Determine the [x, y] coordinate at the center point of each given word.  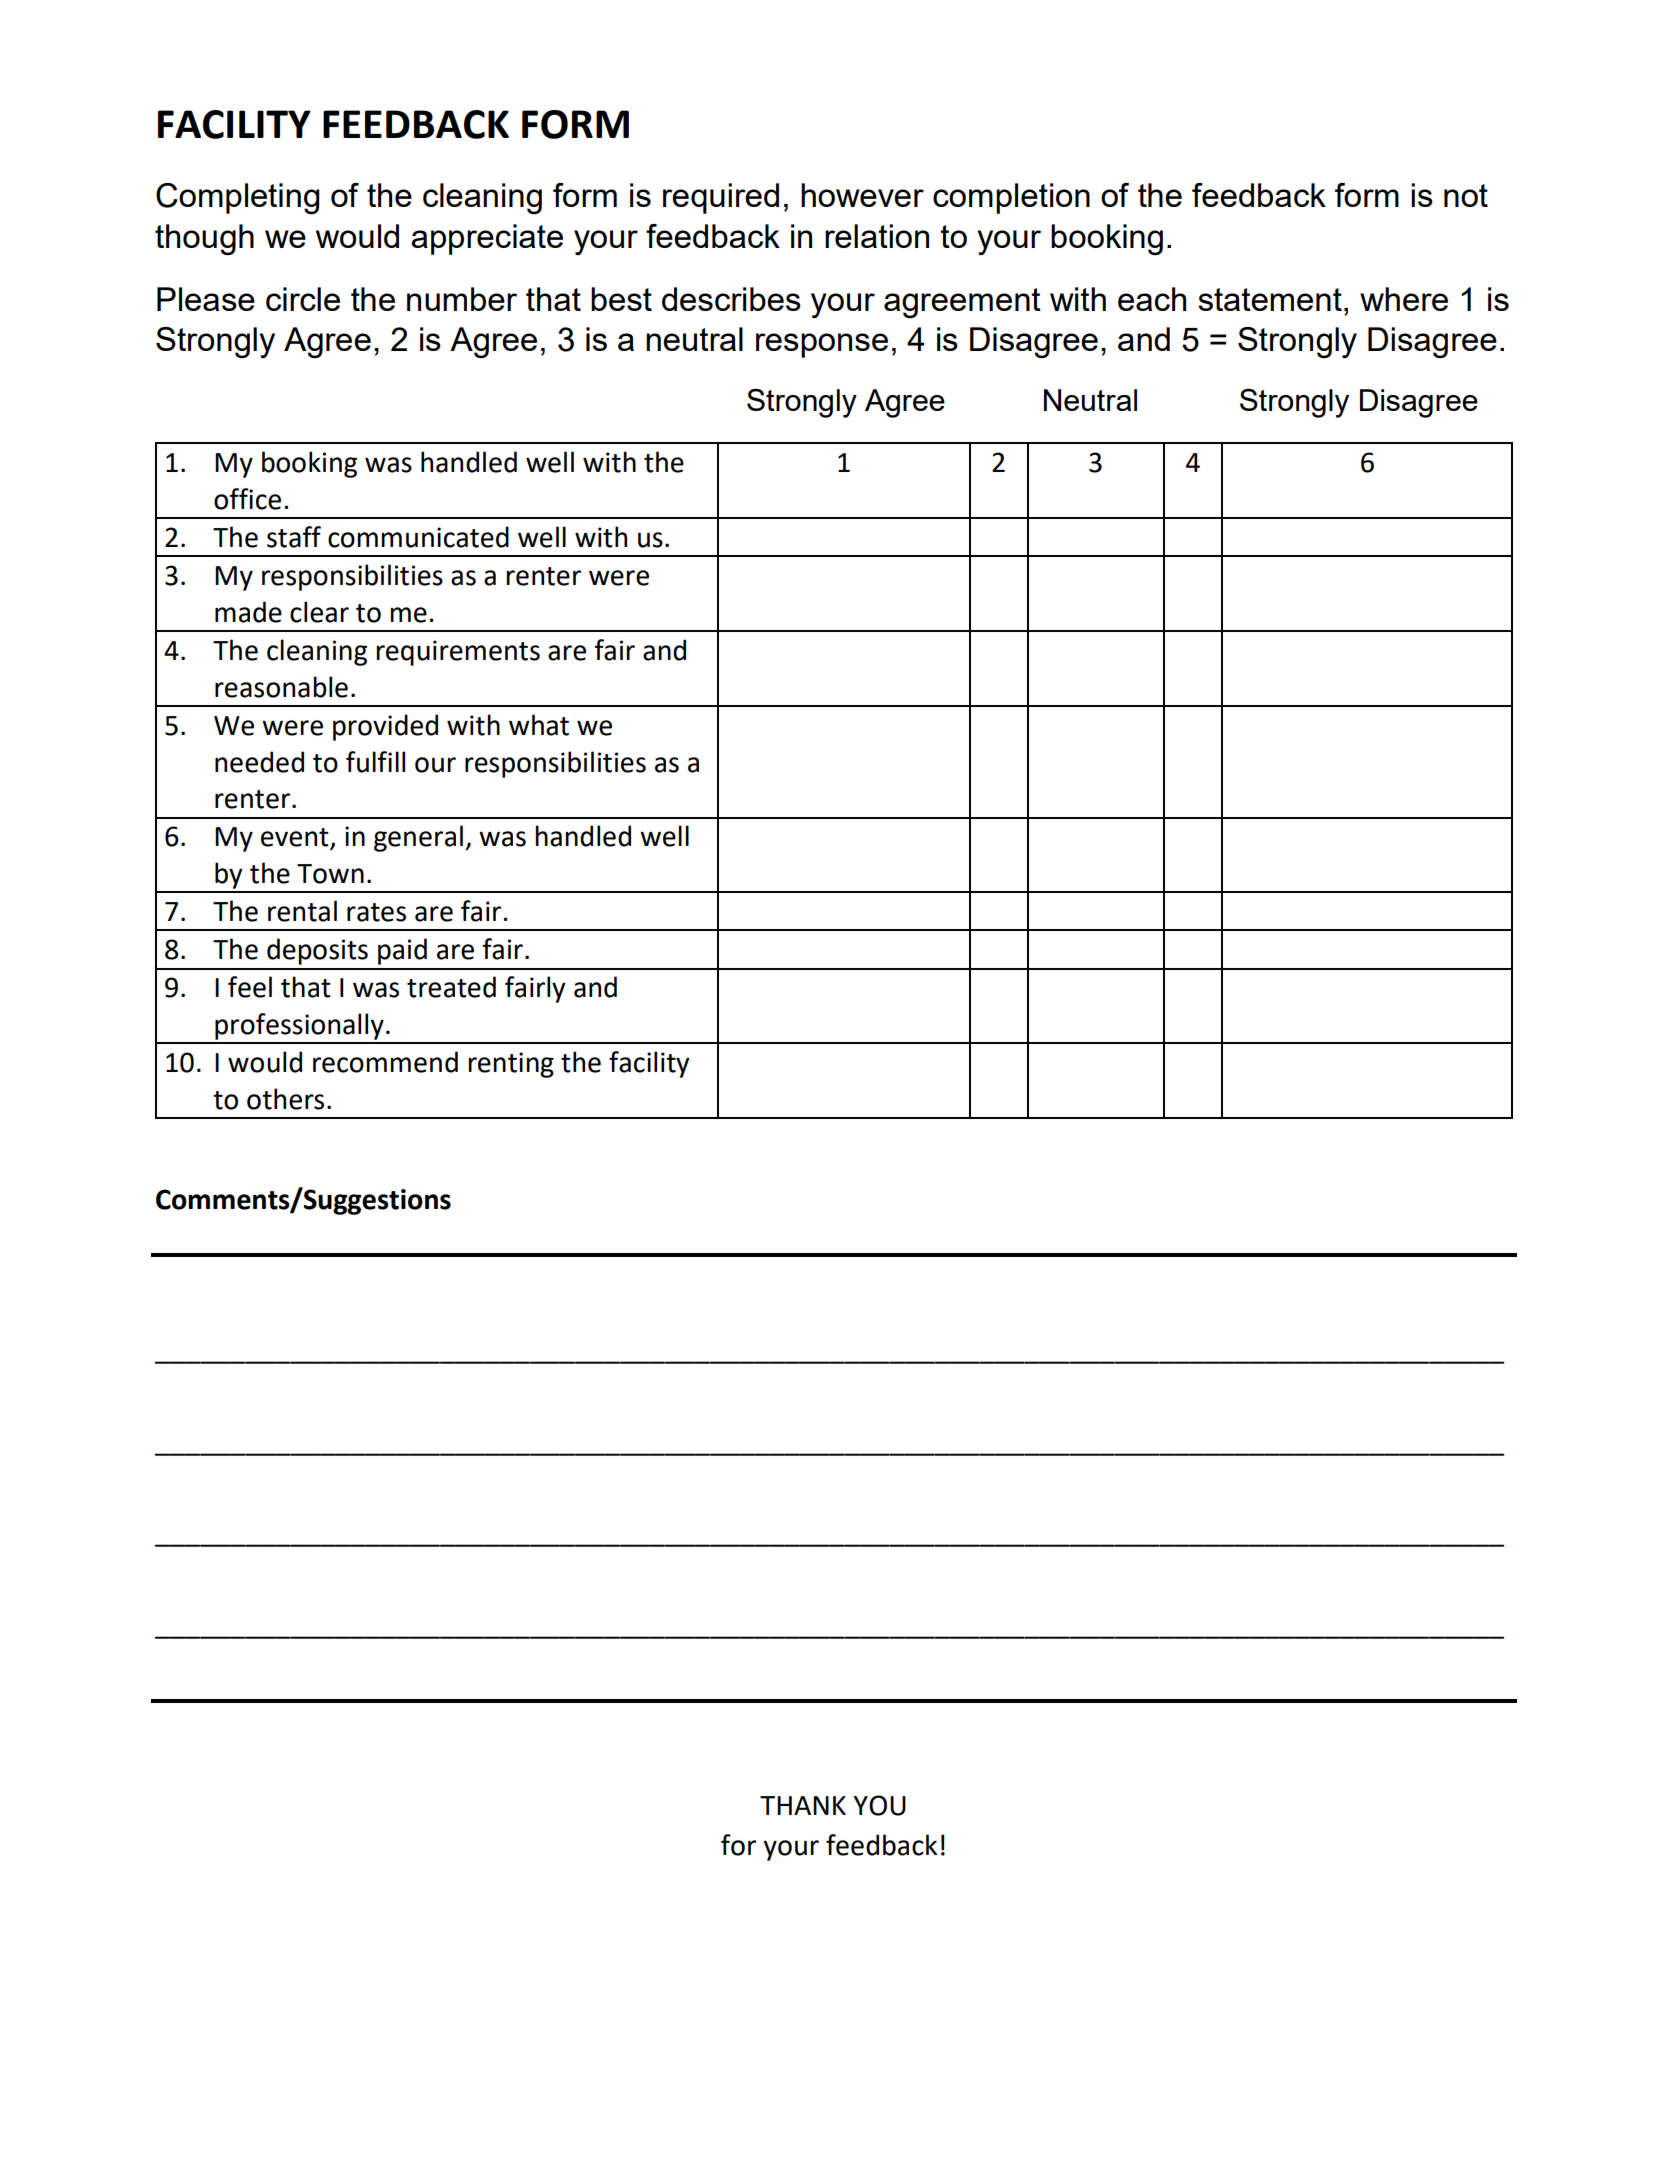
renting [511, 1065]
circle [303, 299]
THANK [803, 1805]
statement [1270, 299]
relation [877, 236]
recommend [385, 1062]
